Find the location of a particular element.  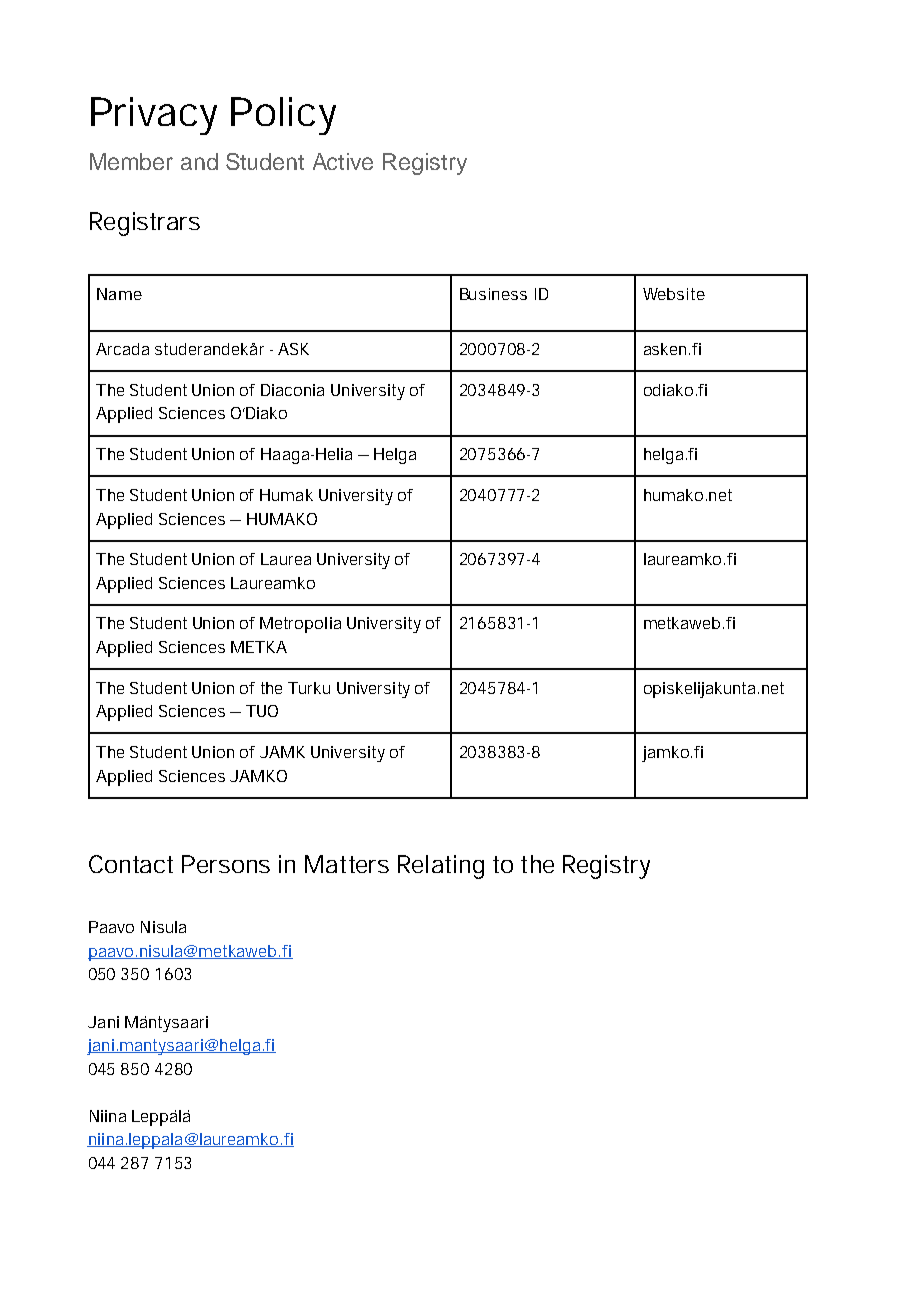

Relating is located at coordinates (441, 867).
